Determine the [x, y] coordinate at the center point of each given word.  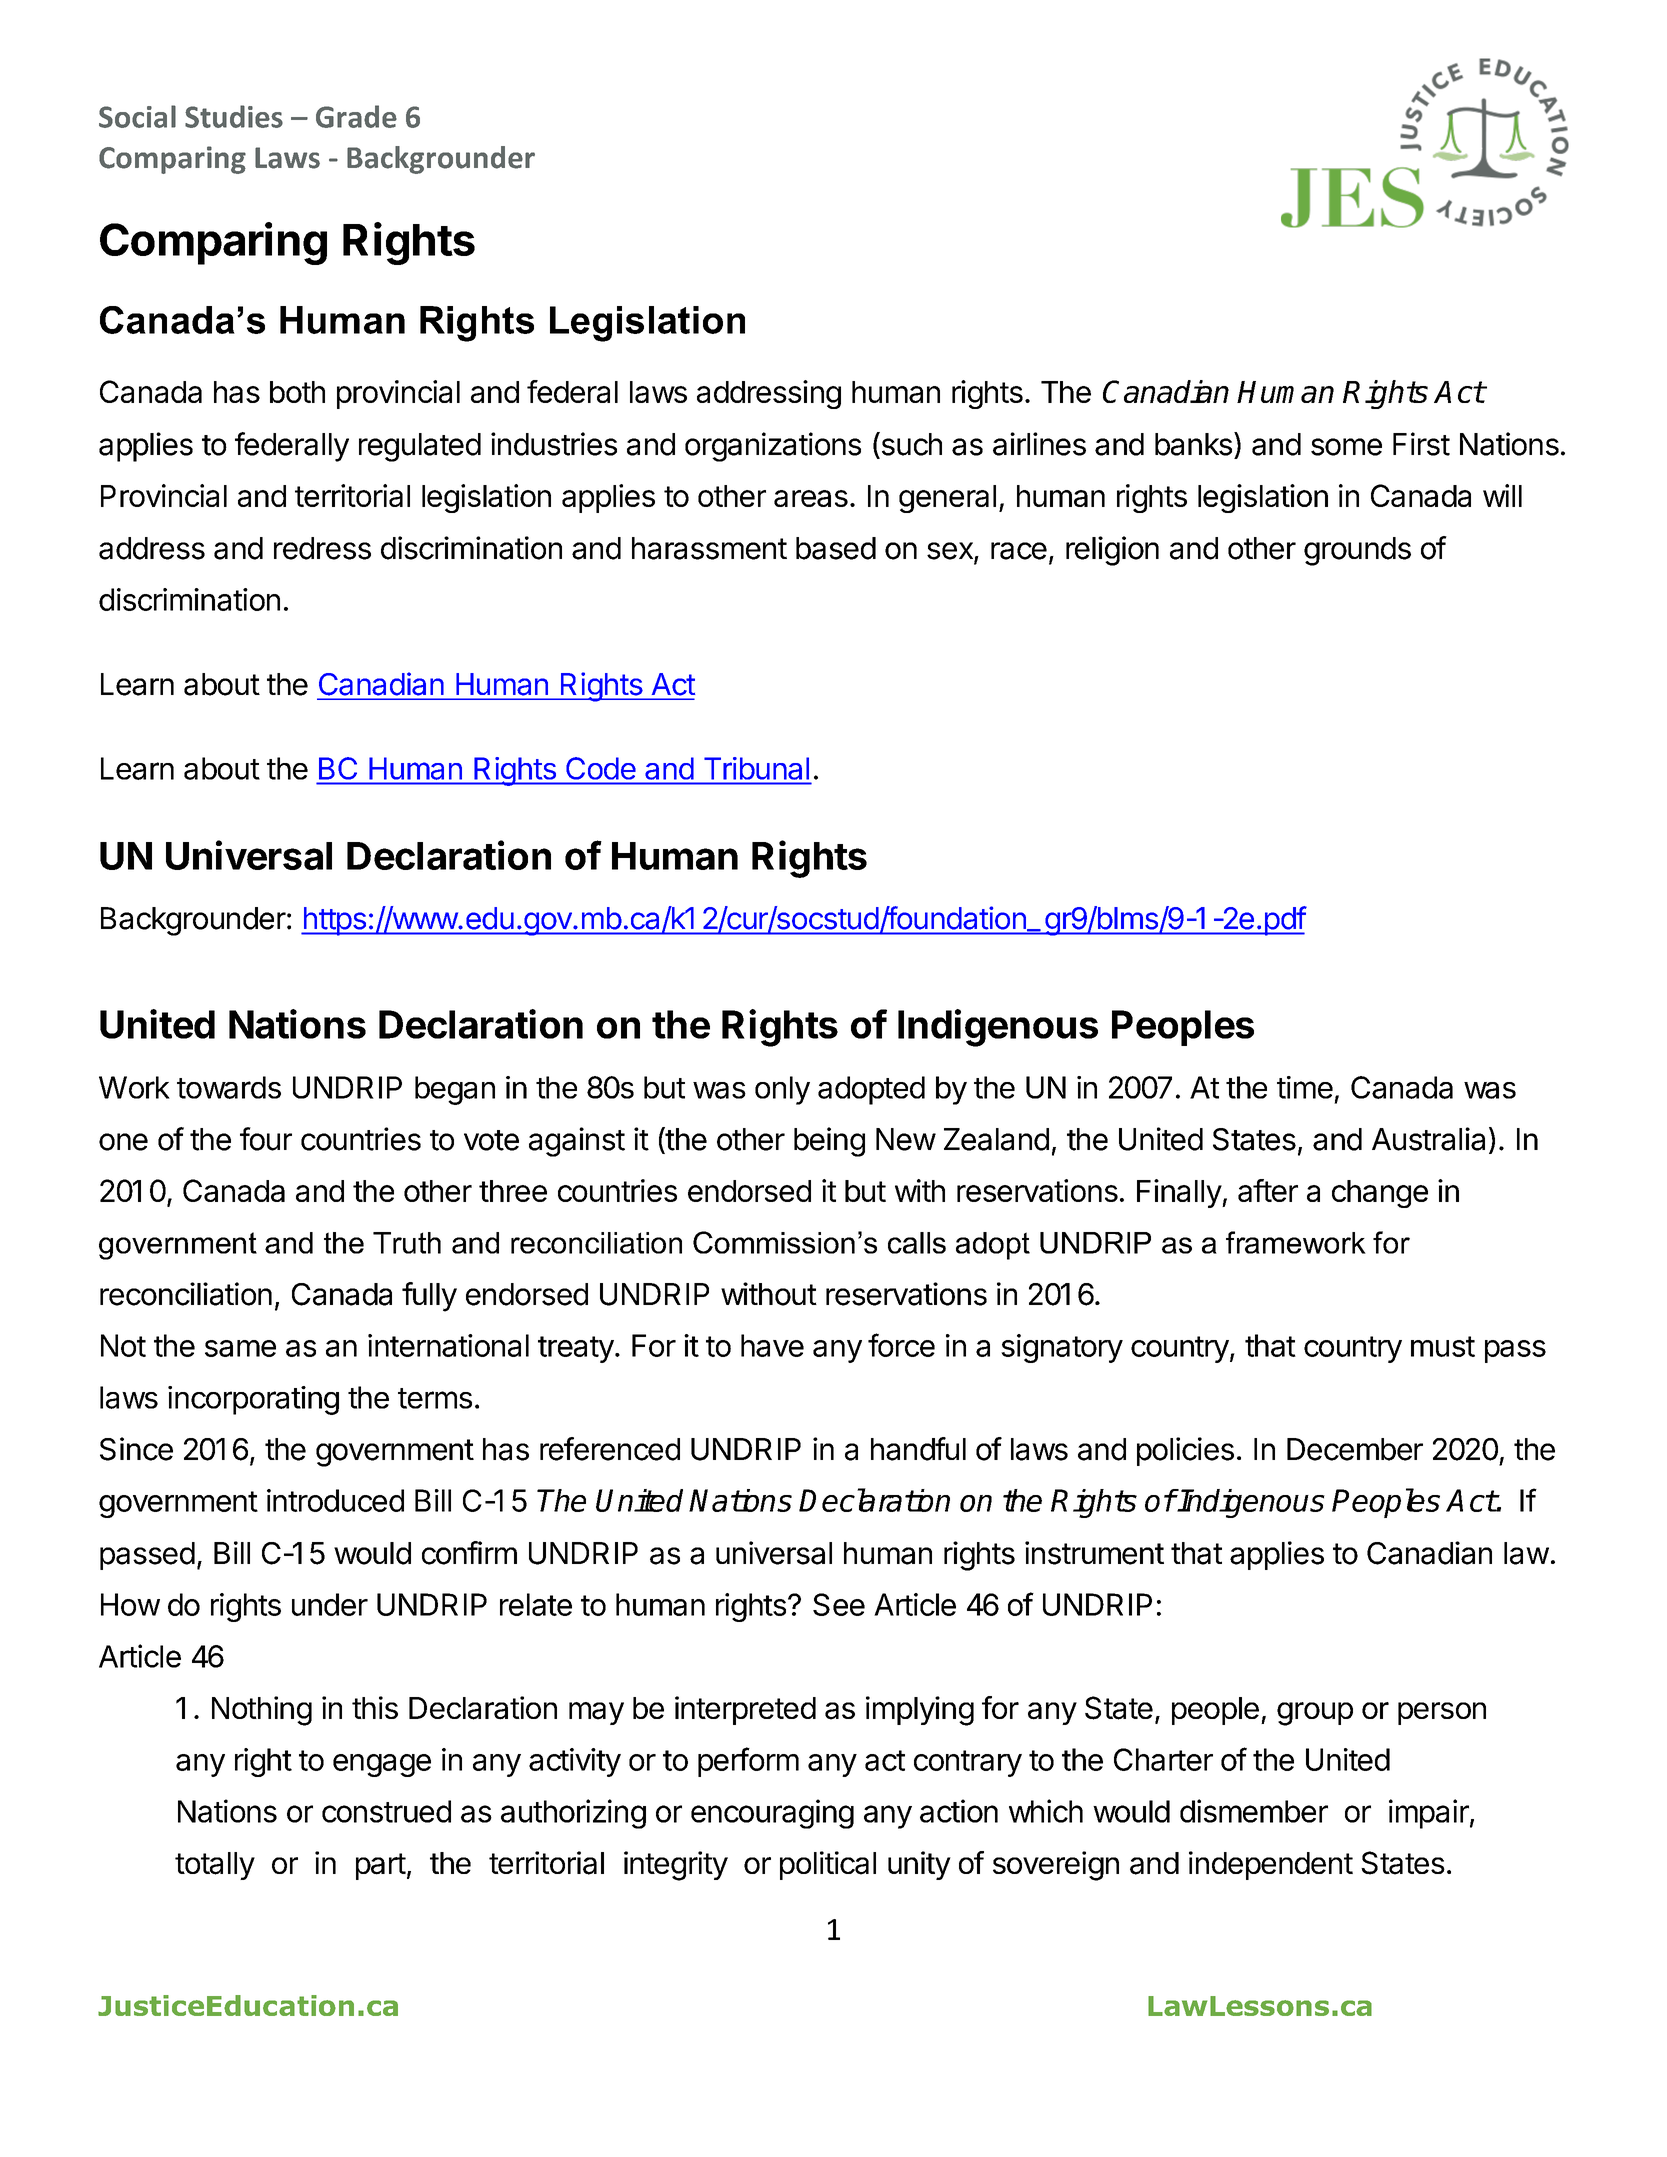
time [1305, 1087]
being [829, 1142]
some [1346, 447]
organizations [773, 447]
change [1380, 1194]
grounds [1357, 551]
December [1355, 1449]
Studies [234, 116]
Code [601, 768]
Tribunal [756, 768]
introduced [335, 1500]
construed [386, 1811]
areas [811, 498]
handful [918, 1449]
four [266, 1139]
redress [322, 548]
